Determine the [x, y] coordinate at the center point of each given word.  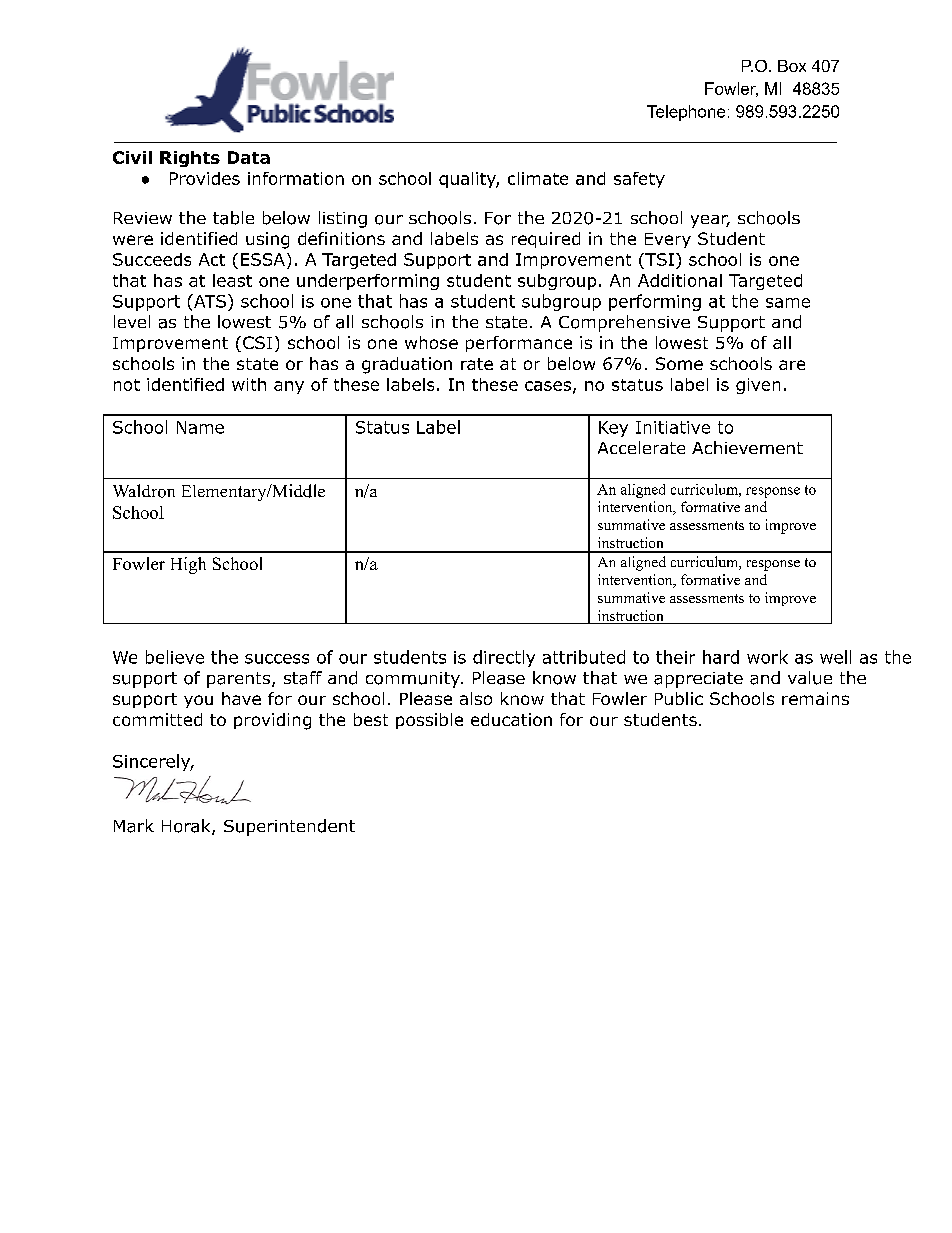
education [511, 719]
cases [548, 386]
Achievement [747, 447]
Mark [134, 826]
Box [792, 66]
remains [815, 698]
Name [200, 427]
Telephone [686, 113]
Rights [190, 159]
